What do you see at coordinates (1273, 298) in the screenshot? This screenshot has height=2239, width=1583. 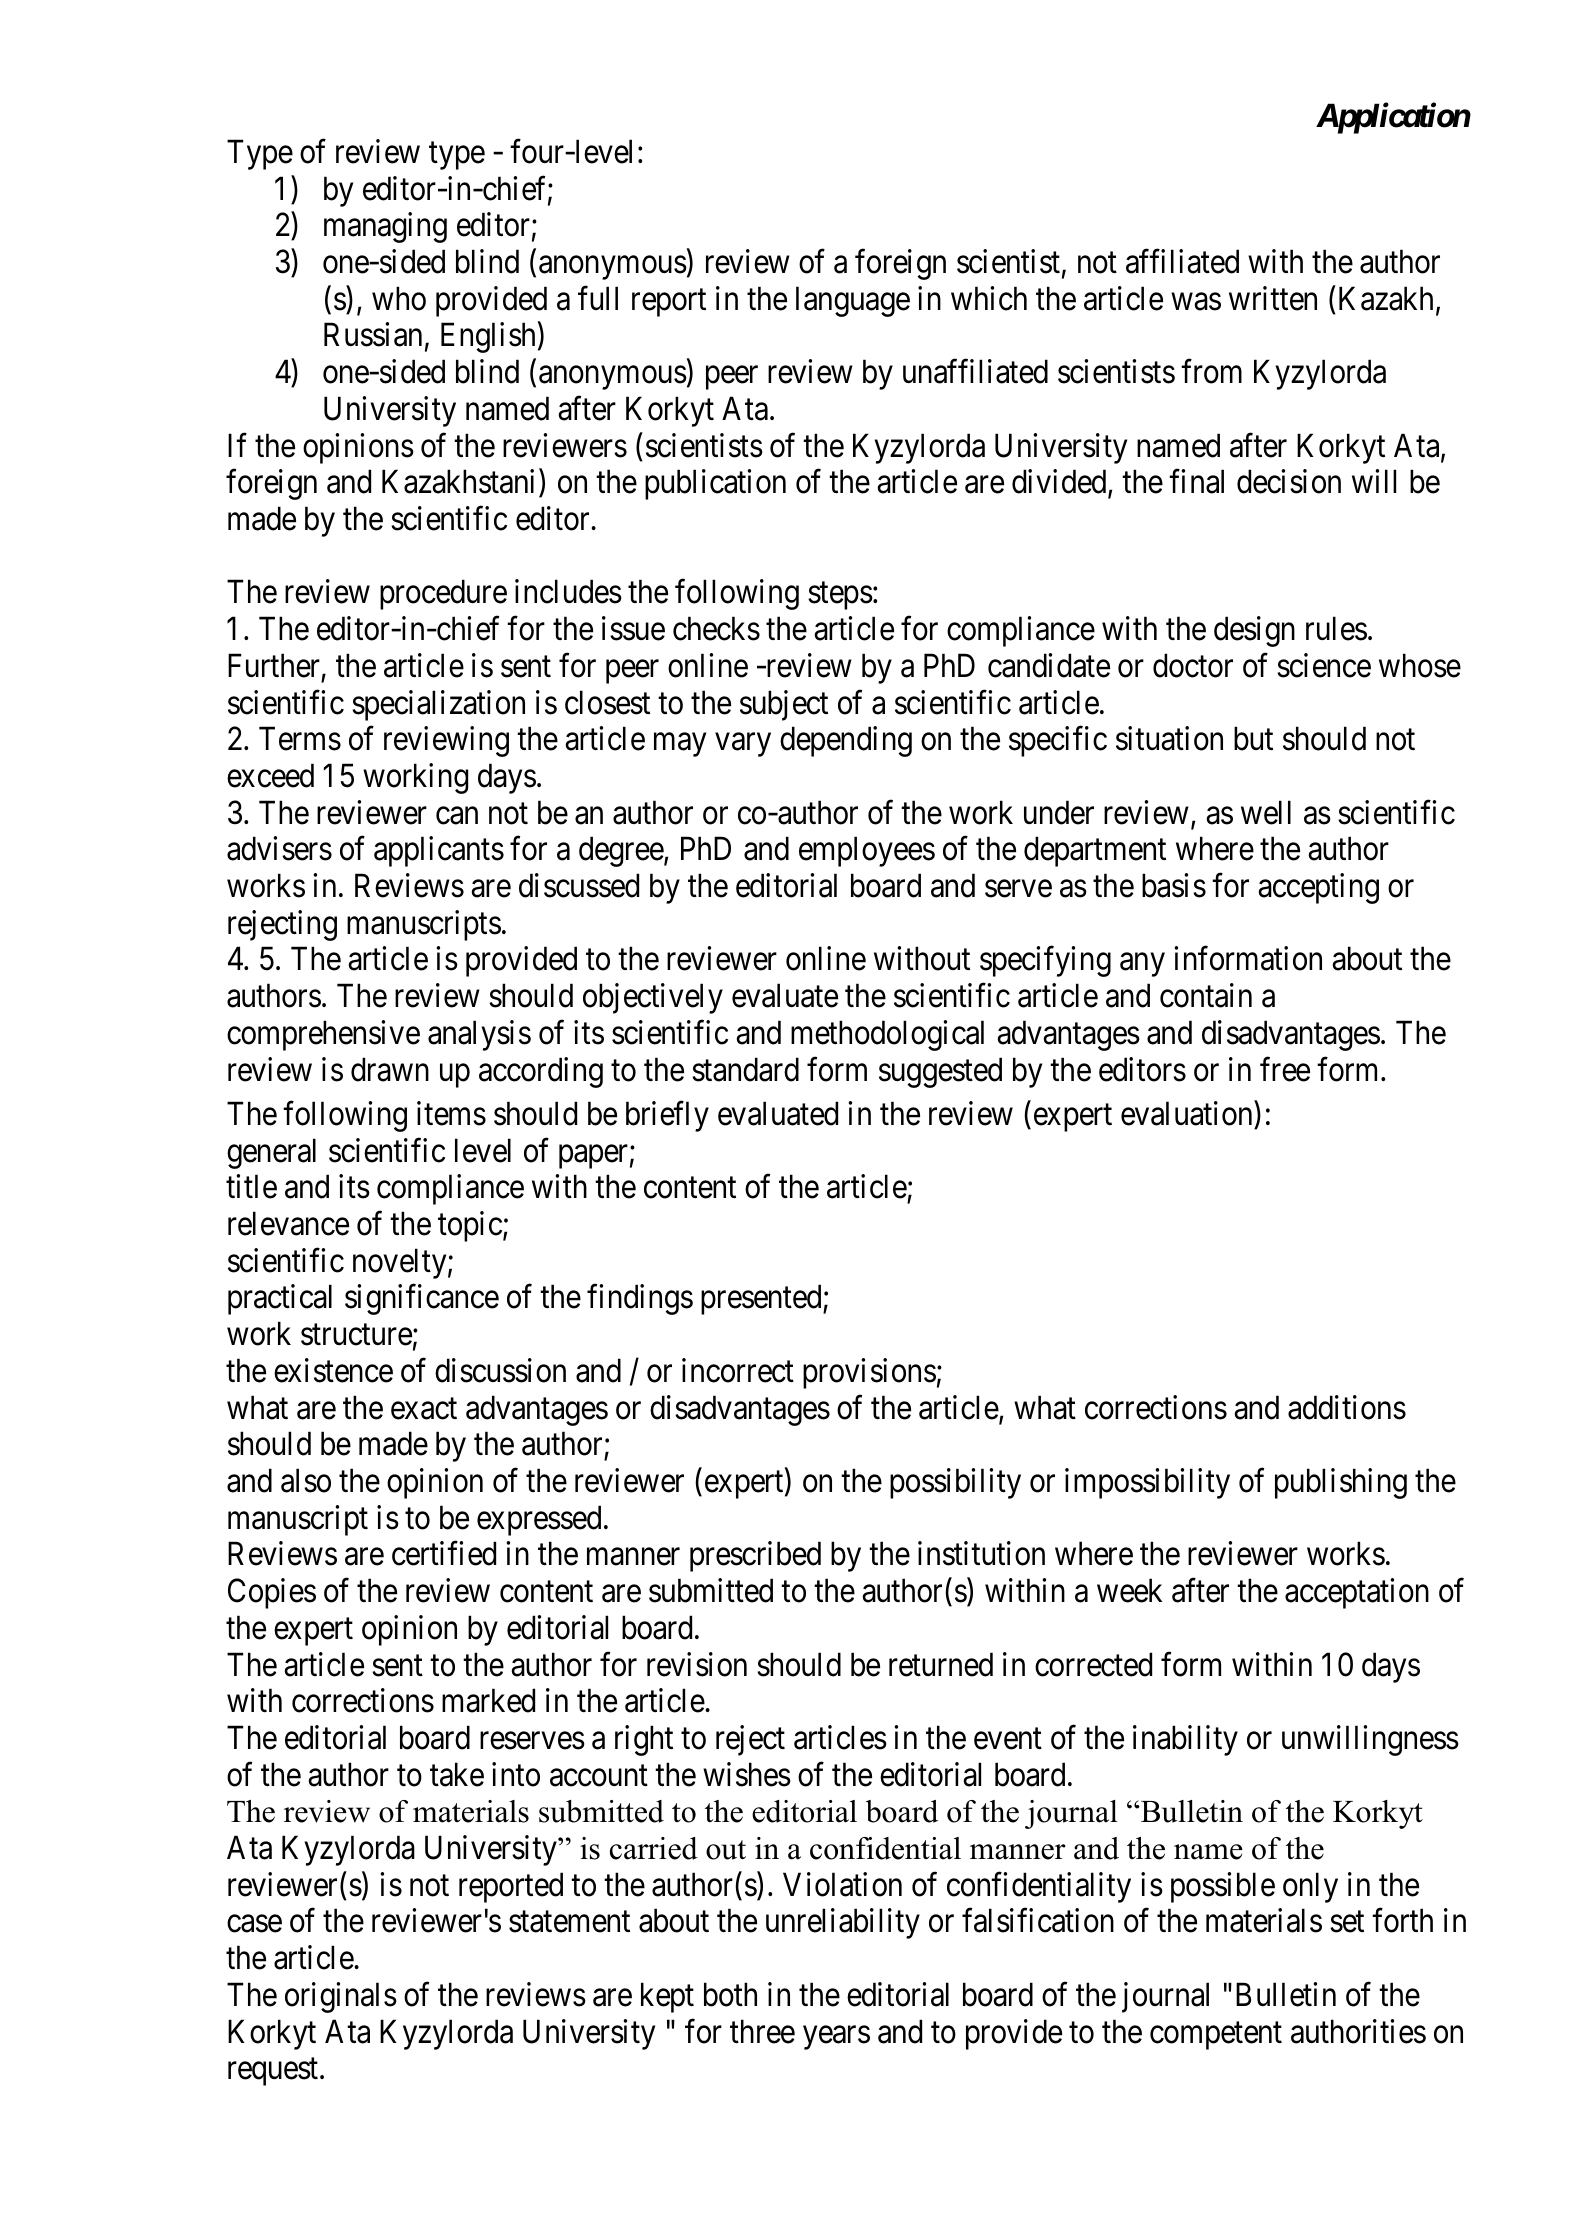 I see `written` at bounding box center [1273, 298].
